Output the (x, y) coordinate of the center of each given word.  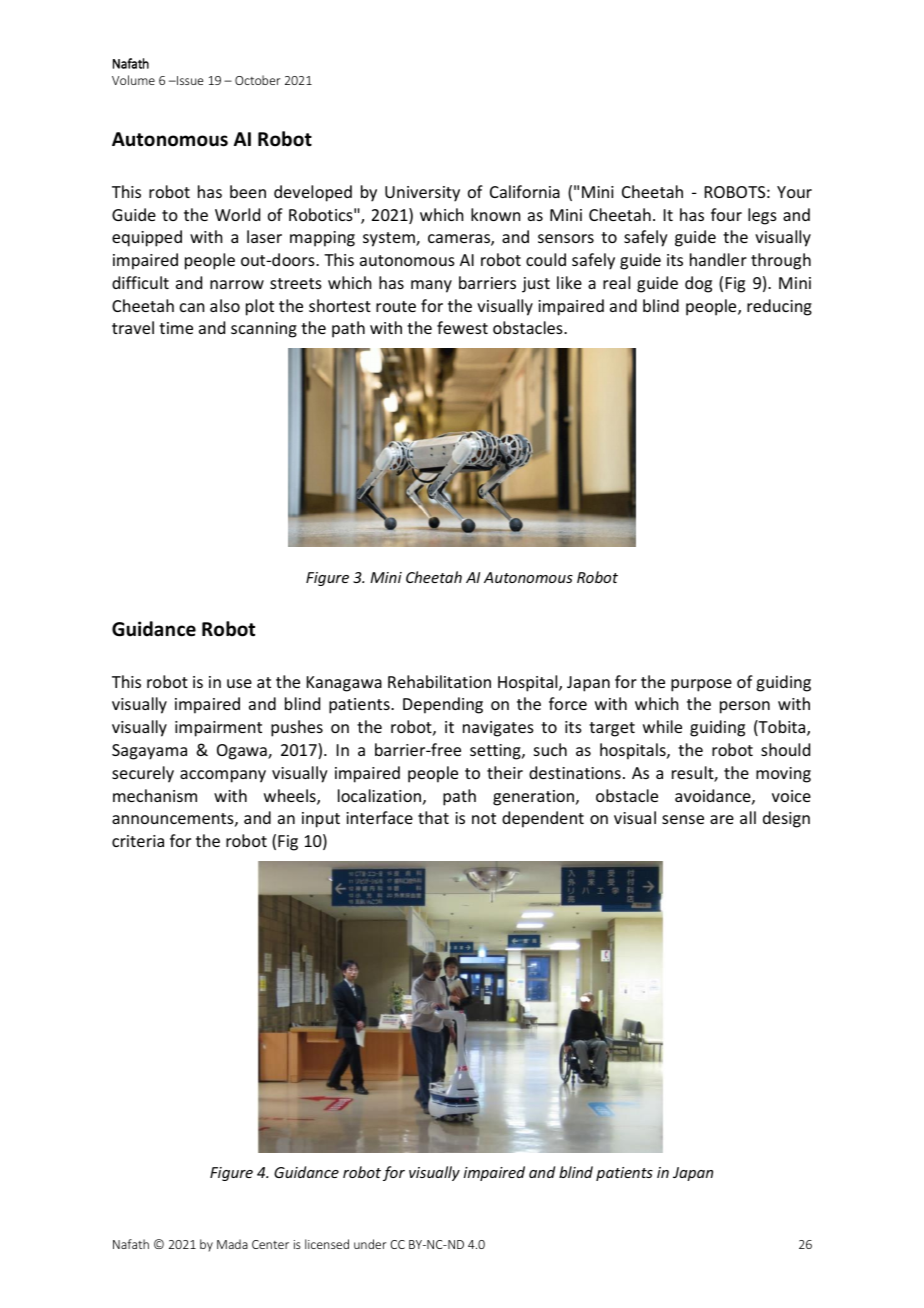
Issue (189, 80)
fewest (462, 327)
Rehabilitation (439, 681)
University (422, 194)
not (484, 818)
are (722, 819)
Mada (232, 1244)
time (176, 328)
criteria (138, 841)
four (726, 214)
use (239, 683)
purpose (701, 685)
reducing (779, 307)
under (370, 1244)
